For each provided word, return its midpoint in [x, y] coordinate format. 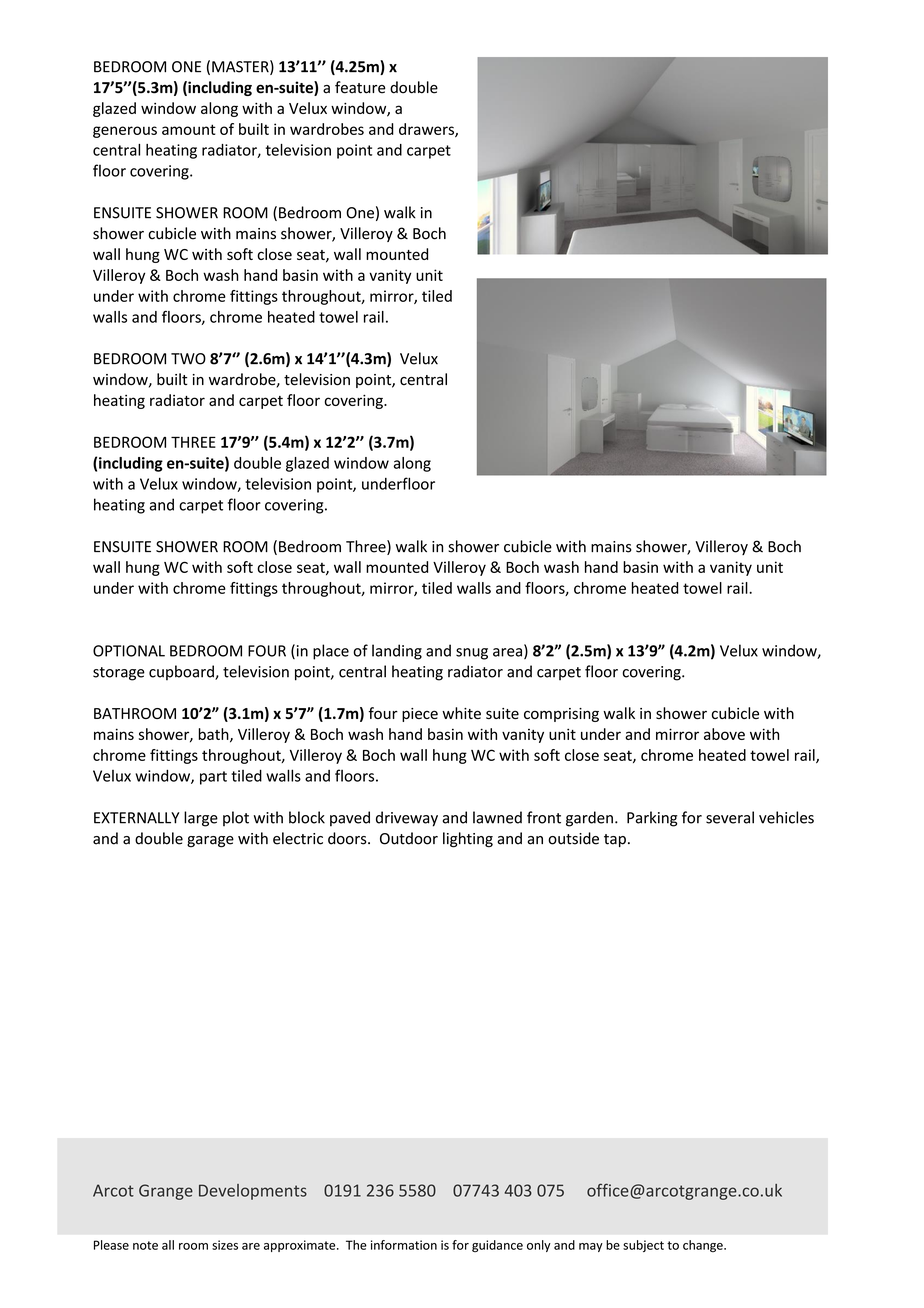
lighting [468, 840]
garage [210, 842]
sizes [225, 1245]
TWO [188, 359]
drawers [427, 130]
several [730, 817]
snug [472, 654]
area [507, 652]
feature [360, 87]
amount [189, 129]
